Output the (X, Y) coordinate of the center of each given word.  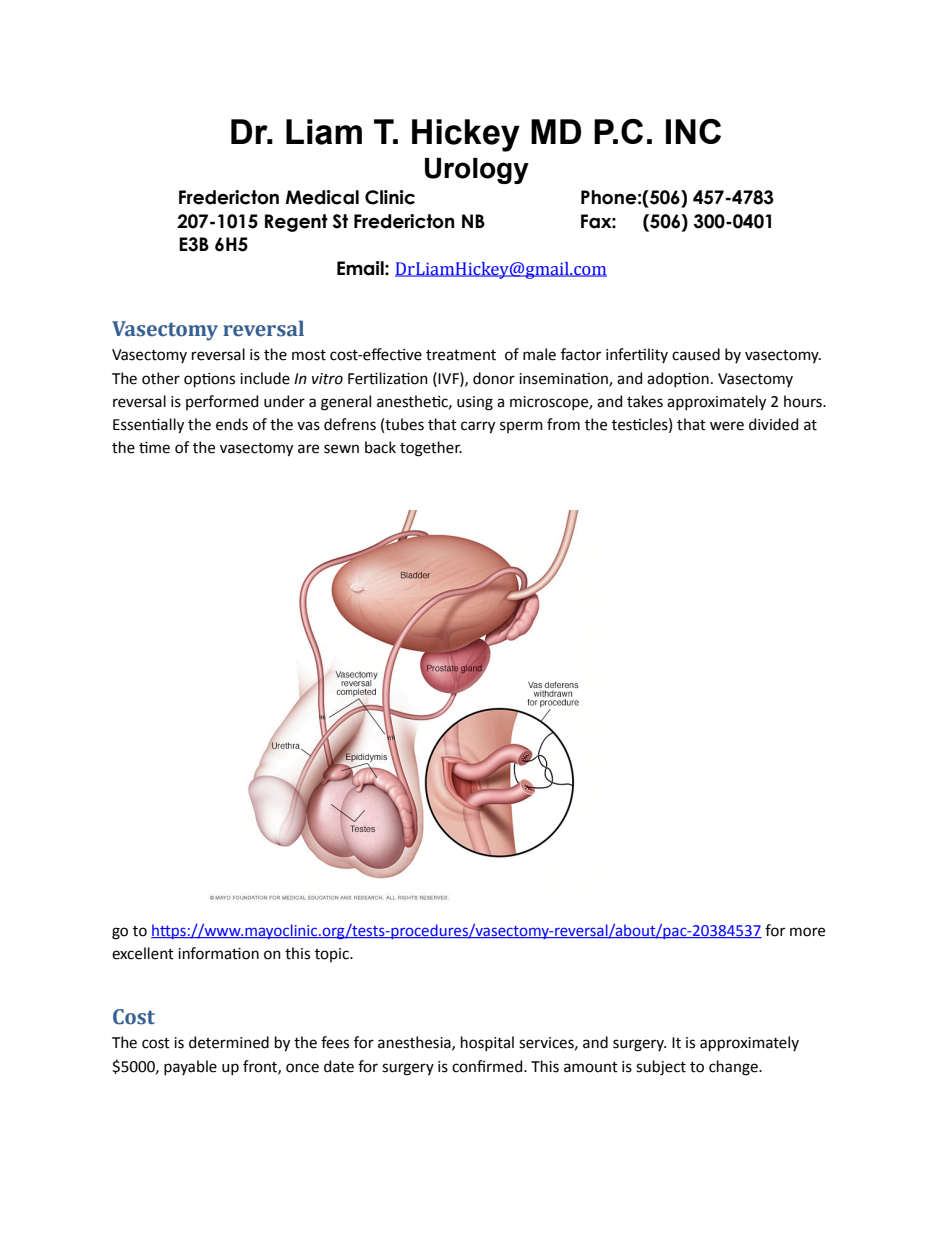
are (308, 449)
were (727, 426)
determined (229, 1042)
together (431, 449)
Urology (477, 171)
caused (696, 354)
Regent (296, 223)
